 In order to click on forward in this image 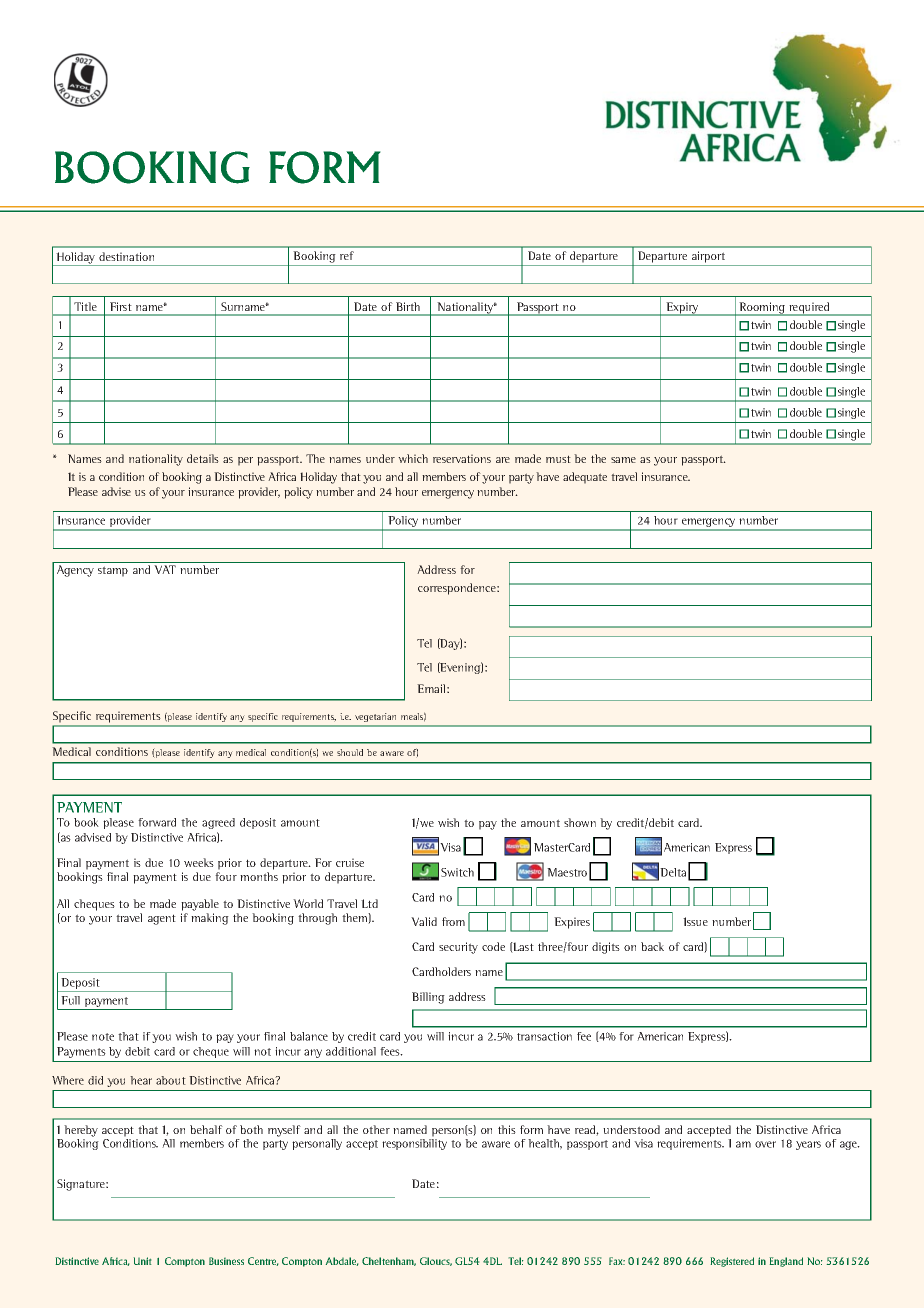, I will do `click(157, 822)`.
